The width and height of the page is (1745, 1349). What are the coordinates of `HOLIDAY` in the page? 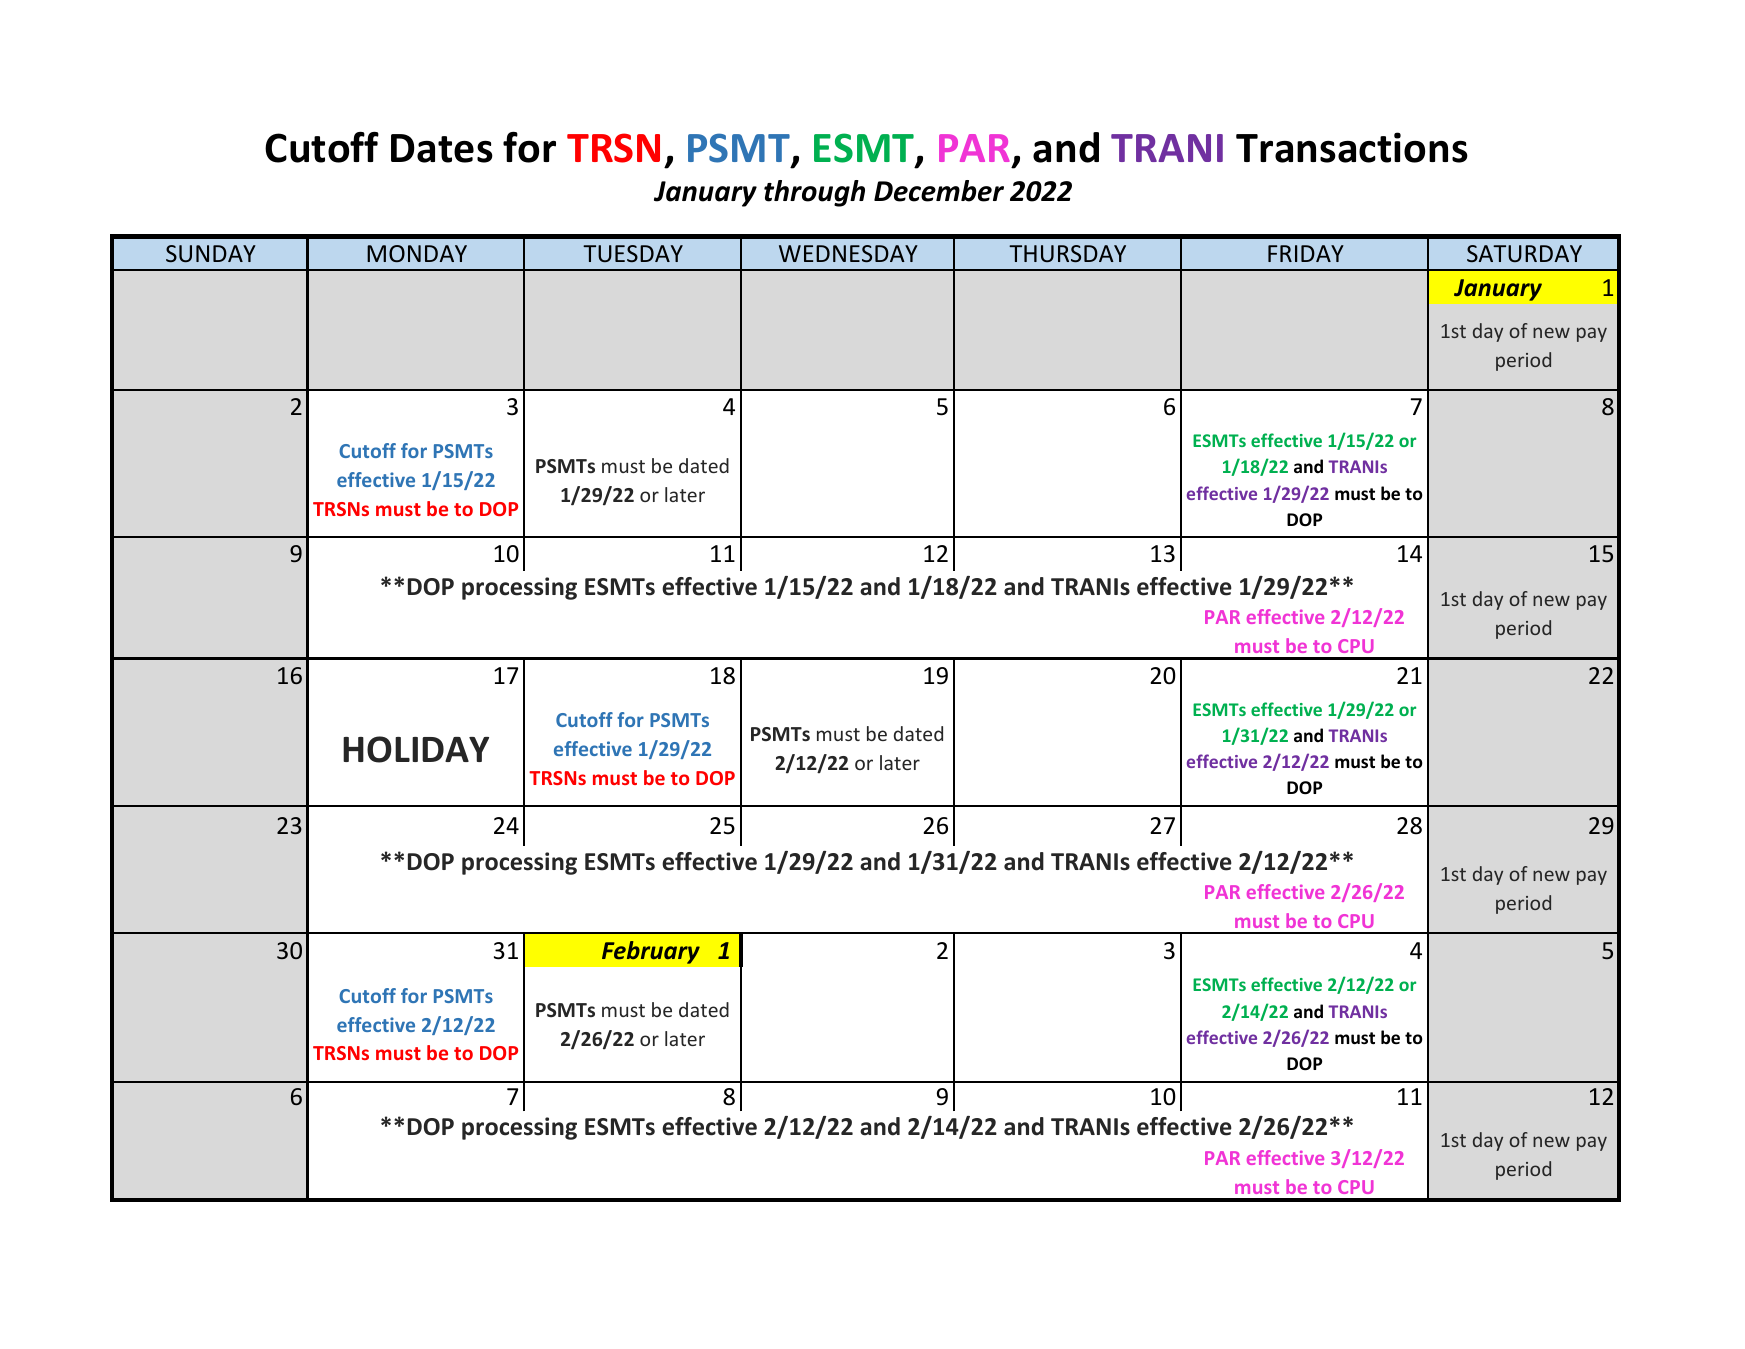 It's located at (416, 749).
